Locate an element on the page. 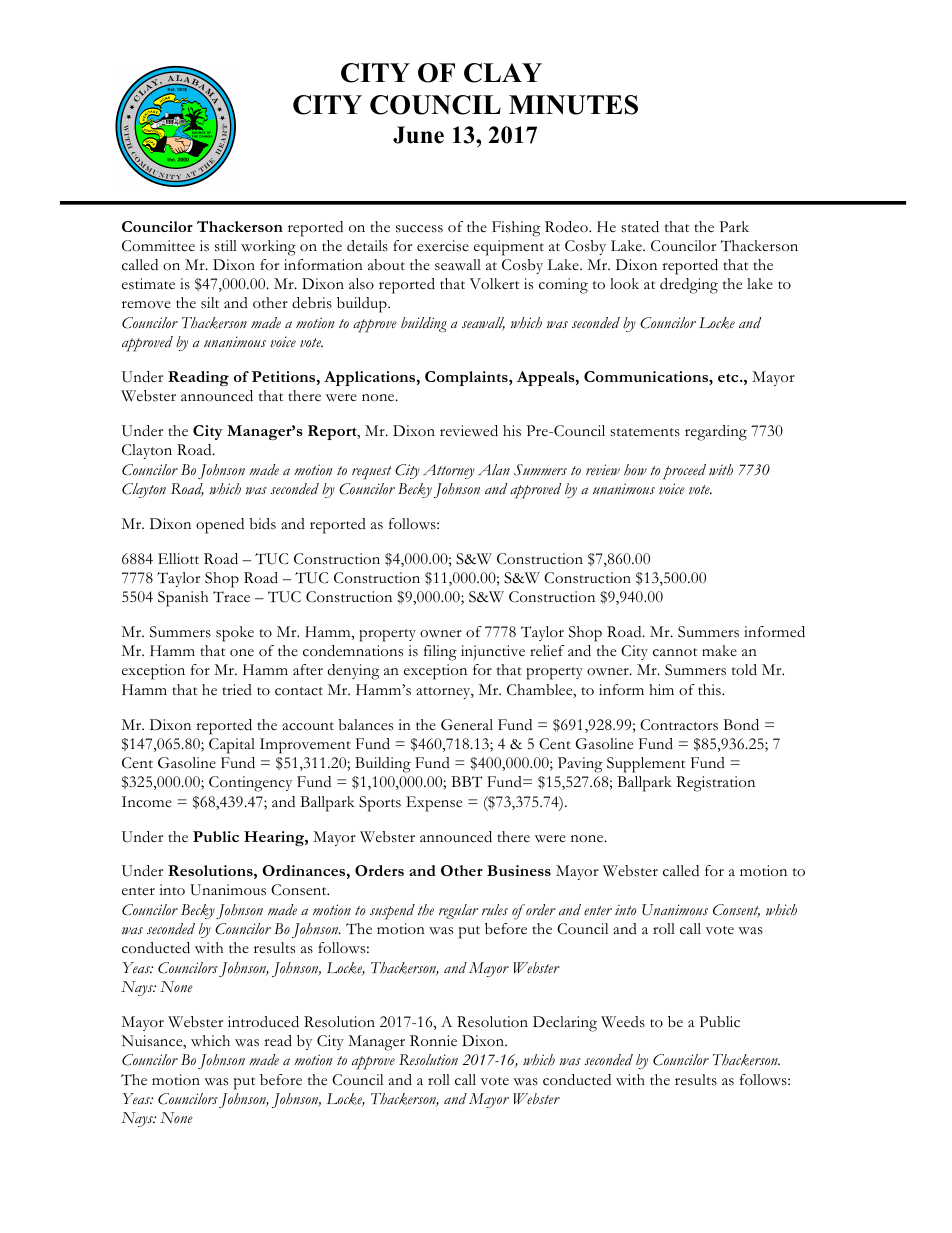 The height and width of the document is (1233, 952). MINUTES is located at coordinates (573, 105).
